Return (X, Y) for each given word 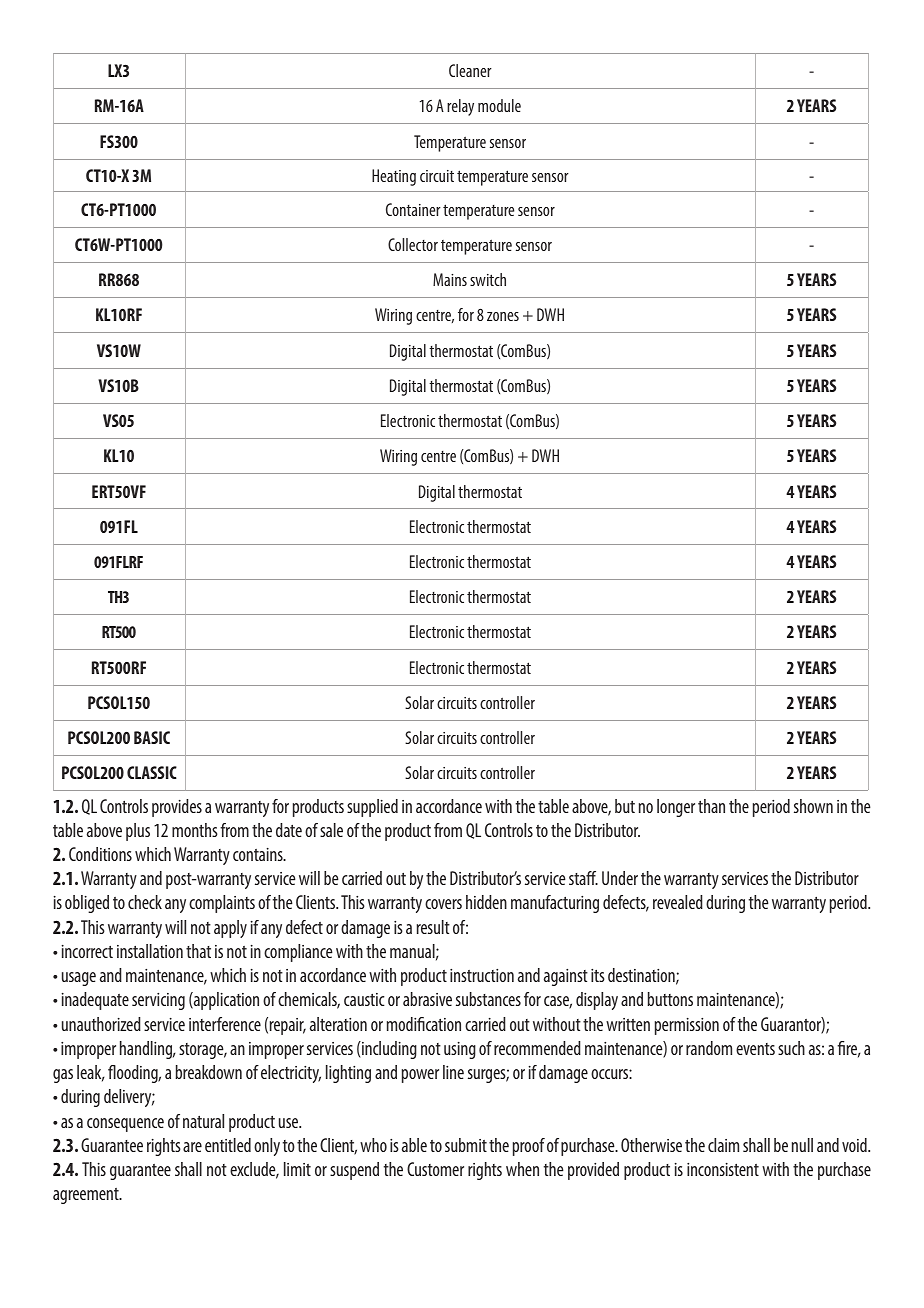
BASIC (152, 737)
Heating (394, 177)
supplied (372, 808)
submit (466, 1145)
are (192, 1147)
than (711, 806)
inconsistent (723, 1169)
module (499, 105)
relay (460, 107)
